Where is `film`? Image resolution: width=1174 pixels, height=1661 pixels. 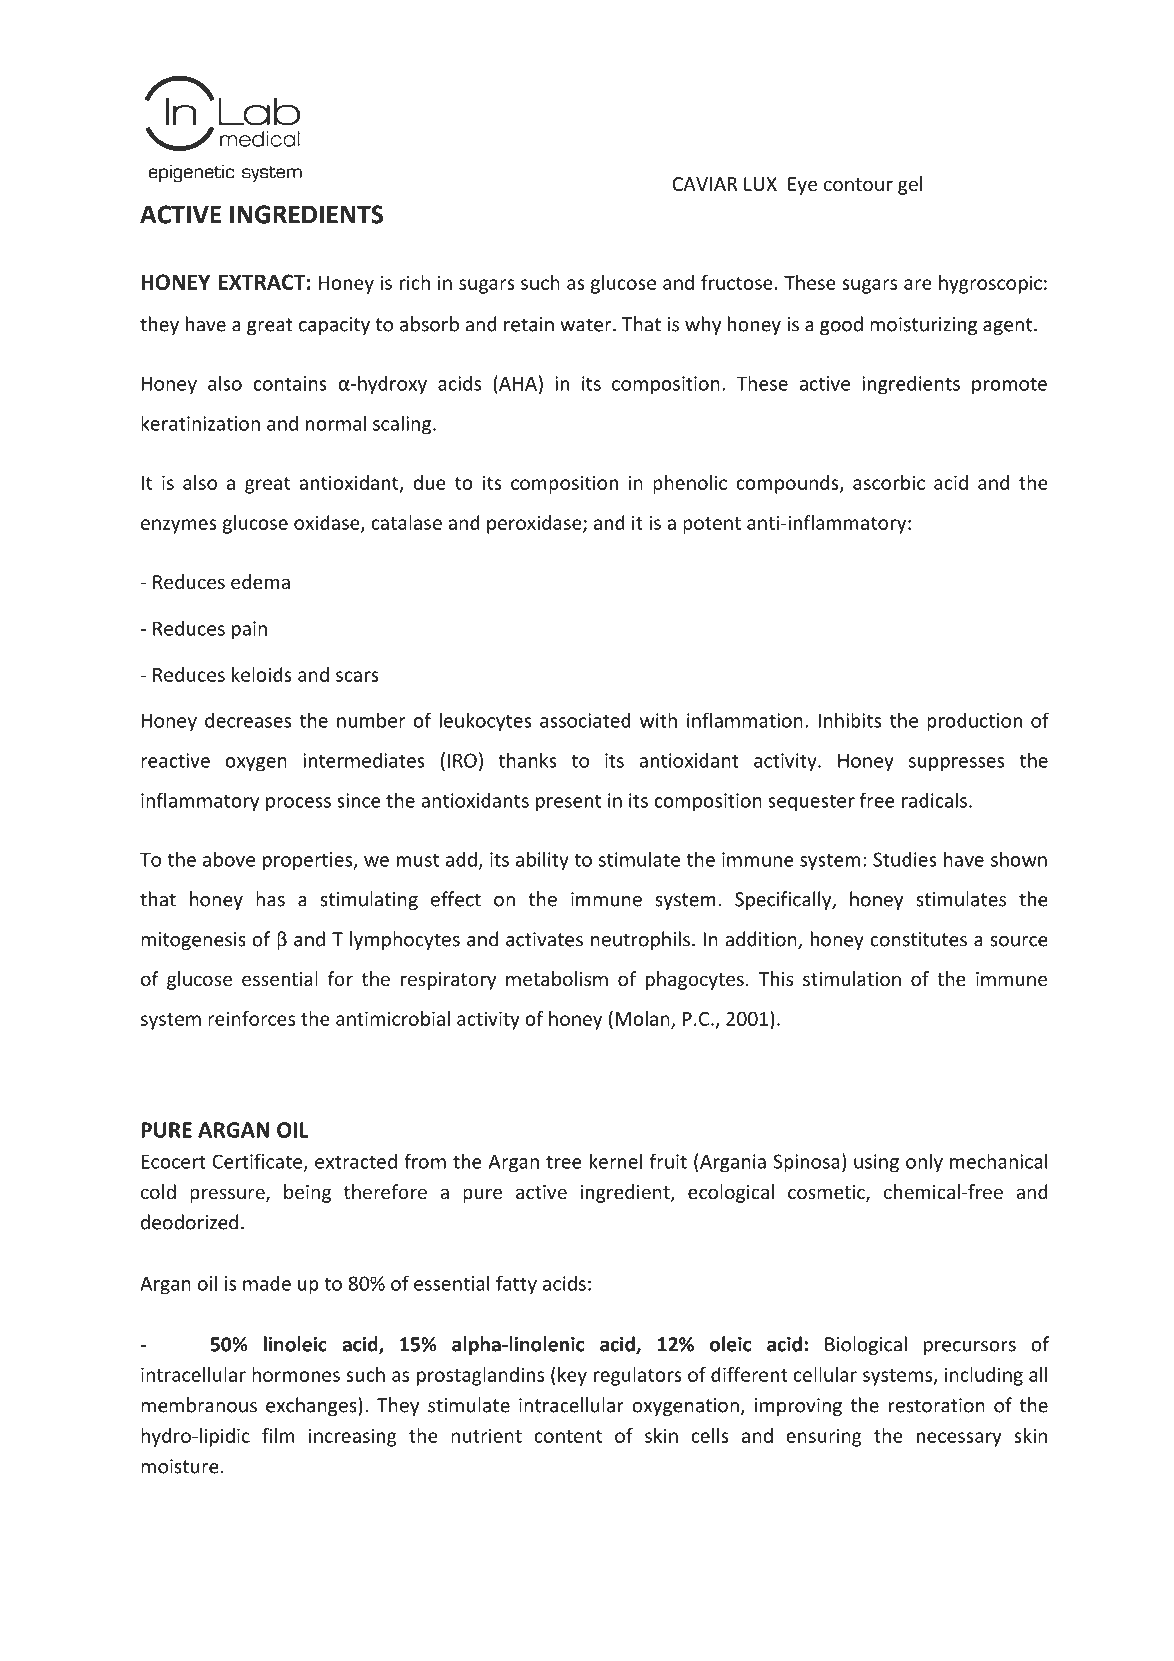
film is located at coordinates (278, 1435).
